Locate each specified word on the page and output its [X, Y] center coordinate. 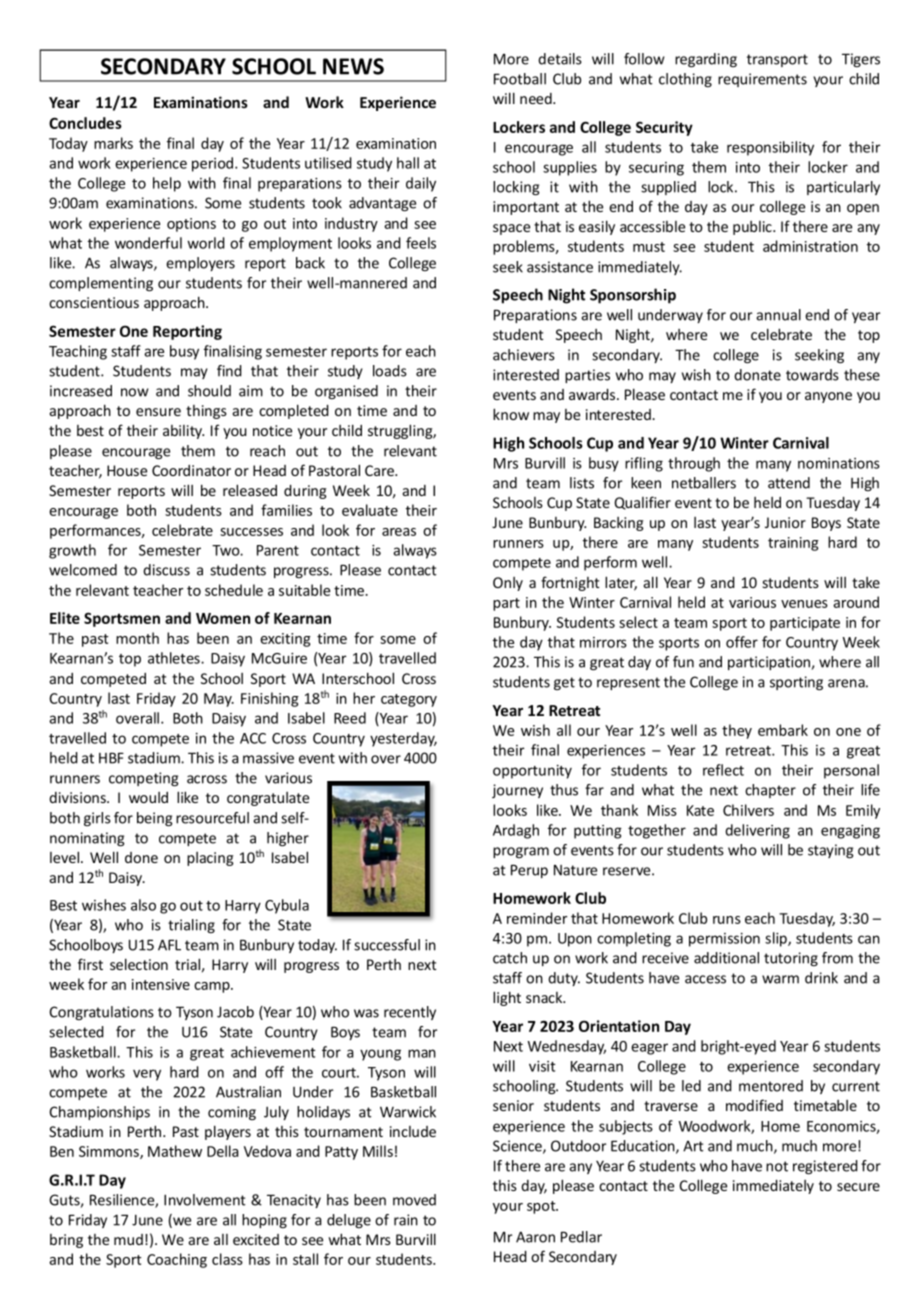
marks [113, 143]
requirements [762, 80]
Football [520, 79]
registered [825, 1167]
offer [742, 642]
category [409, 700]
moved [414, 1200]
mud [128, 1239]
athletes [175, 658]
